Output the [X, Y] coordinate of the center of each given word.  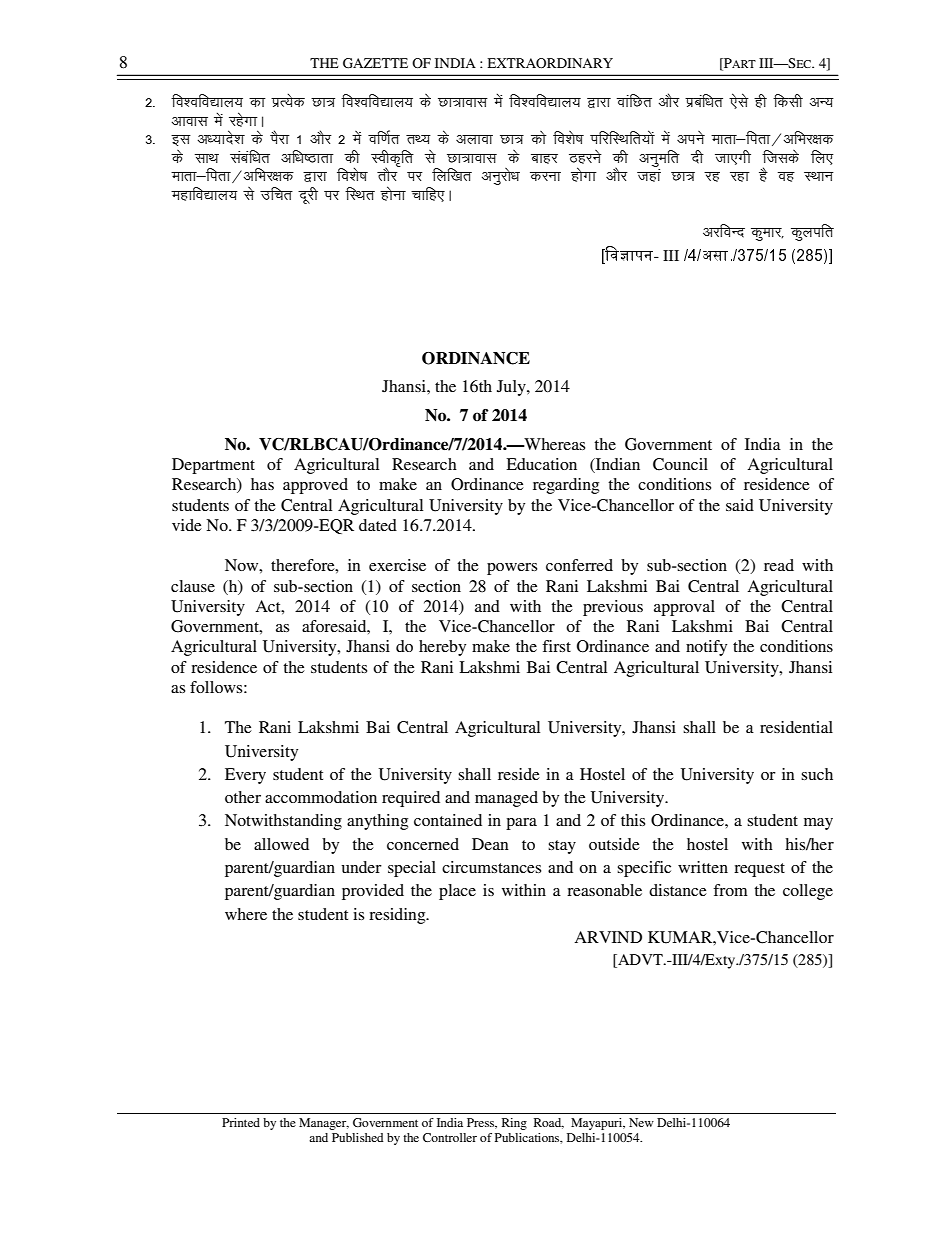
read [779, 565]
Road [549, 1123]
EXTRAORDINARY [550, 63]
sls [739, 101]
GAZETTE [375, 63]
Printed [241, 1122]
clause [193, 586]
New [641, 1122]
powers [512, 569]
